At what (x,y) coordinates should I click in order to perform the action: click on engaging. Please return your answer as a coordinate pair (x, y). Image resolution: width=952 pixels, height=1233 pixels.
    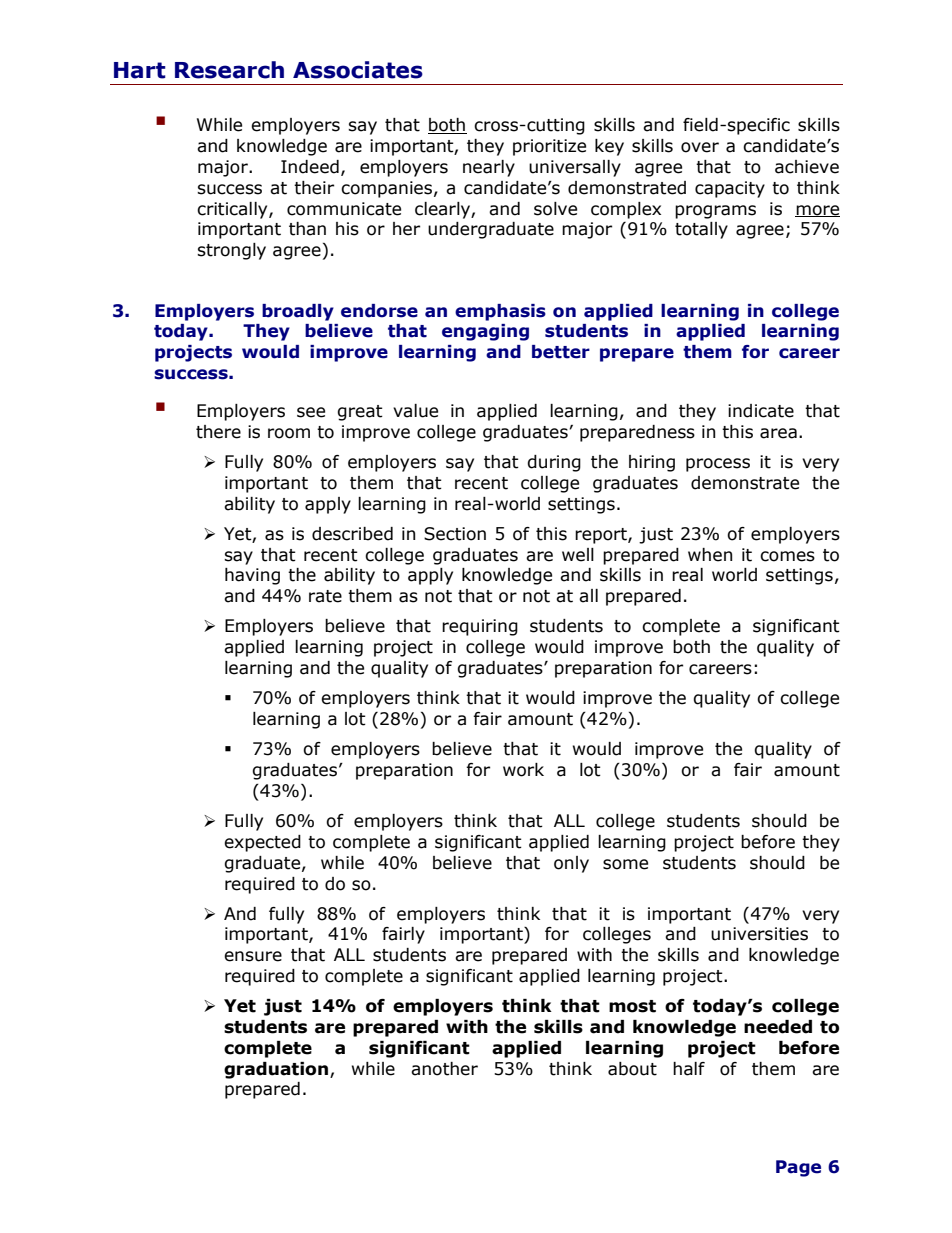
    Looking at the image, I should click on (485, 332).
